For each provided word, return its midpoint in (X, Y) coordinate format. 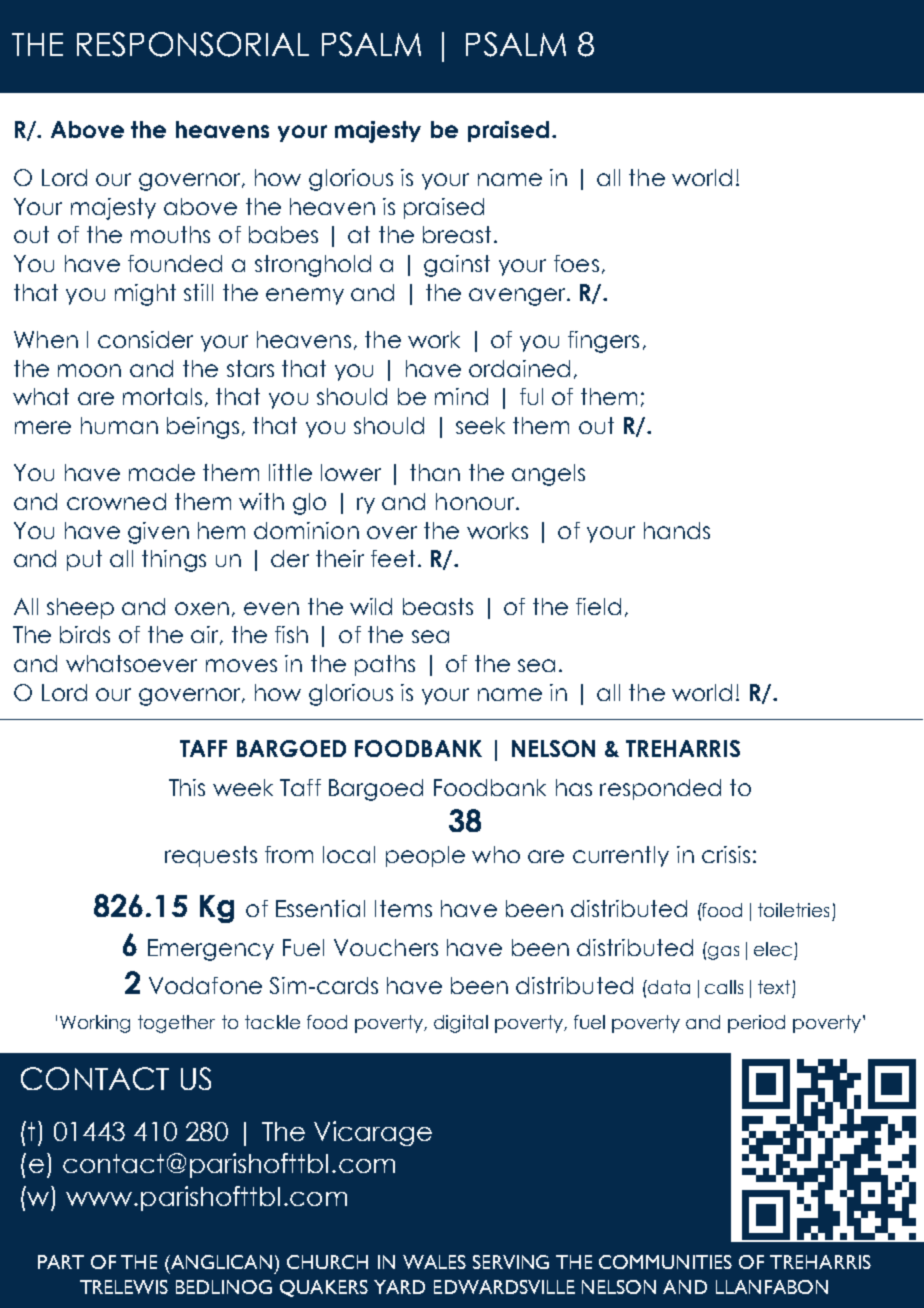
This (187, 787)
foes (576, 263)
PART (61, 1262)
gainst (457, 266)
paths (385, 665)
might (145, 295)
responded (660, 789)
